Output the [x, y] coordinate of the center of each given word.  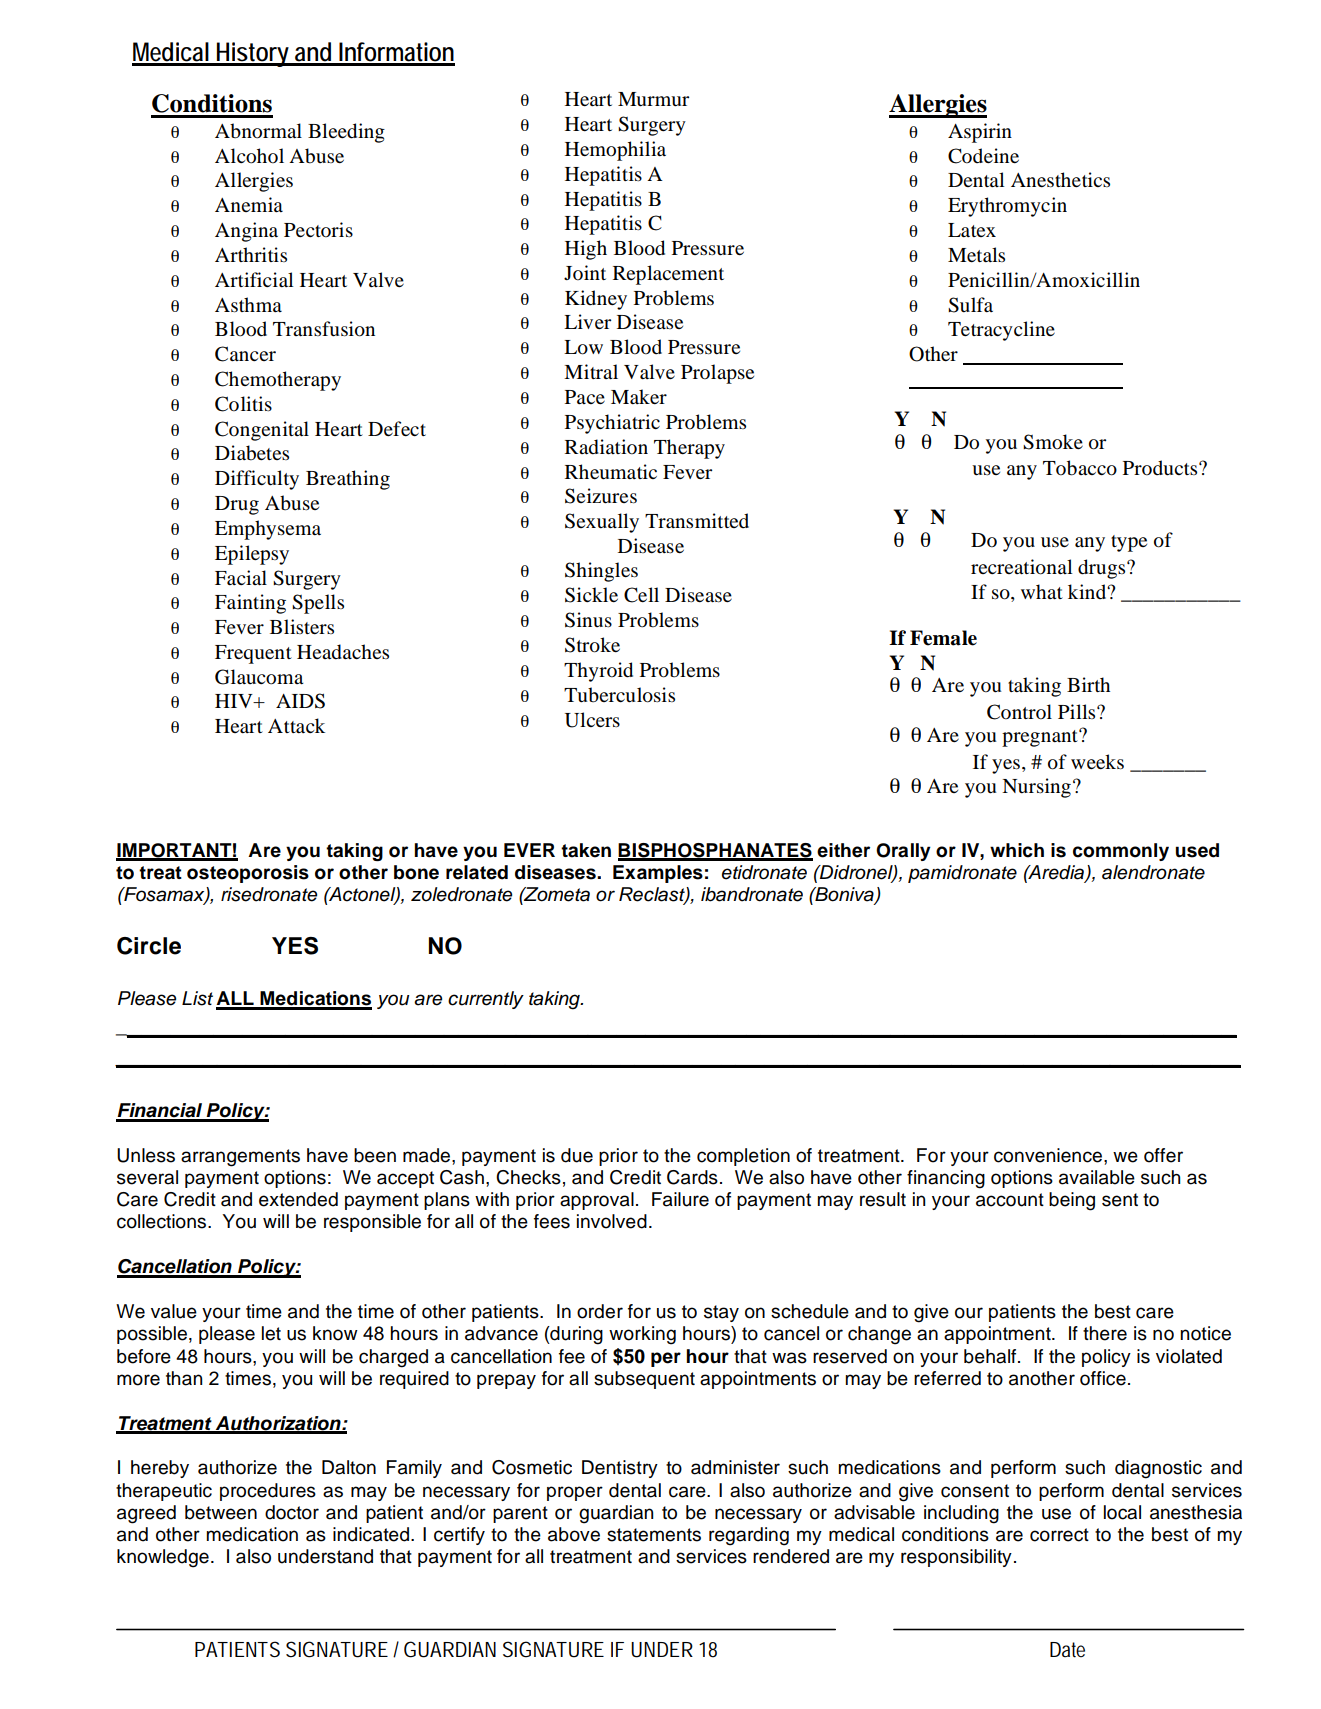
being [1072, 1201]
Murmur [653, 99]
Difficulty [257, 480]
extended [298, 1199]
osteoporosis [248, 874]
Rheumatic [611, 472]
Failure [680, 1199]
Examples [658, 874]
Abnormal [258, 131]
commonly [1121, 852]
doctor [292, 1512]
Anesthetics [1060, 180]
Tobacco [1080, 468]
